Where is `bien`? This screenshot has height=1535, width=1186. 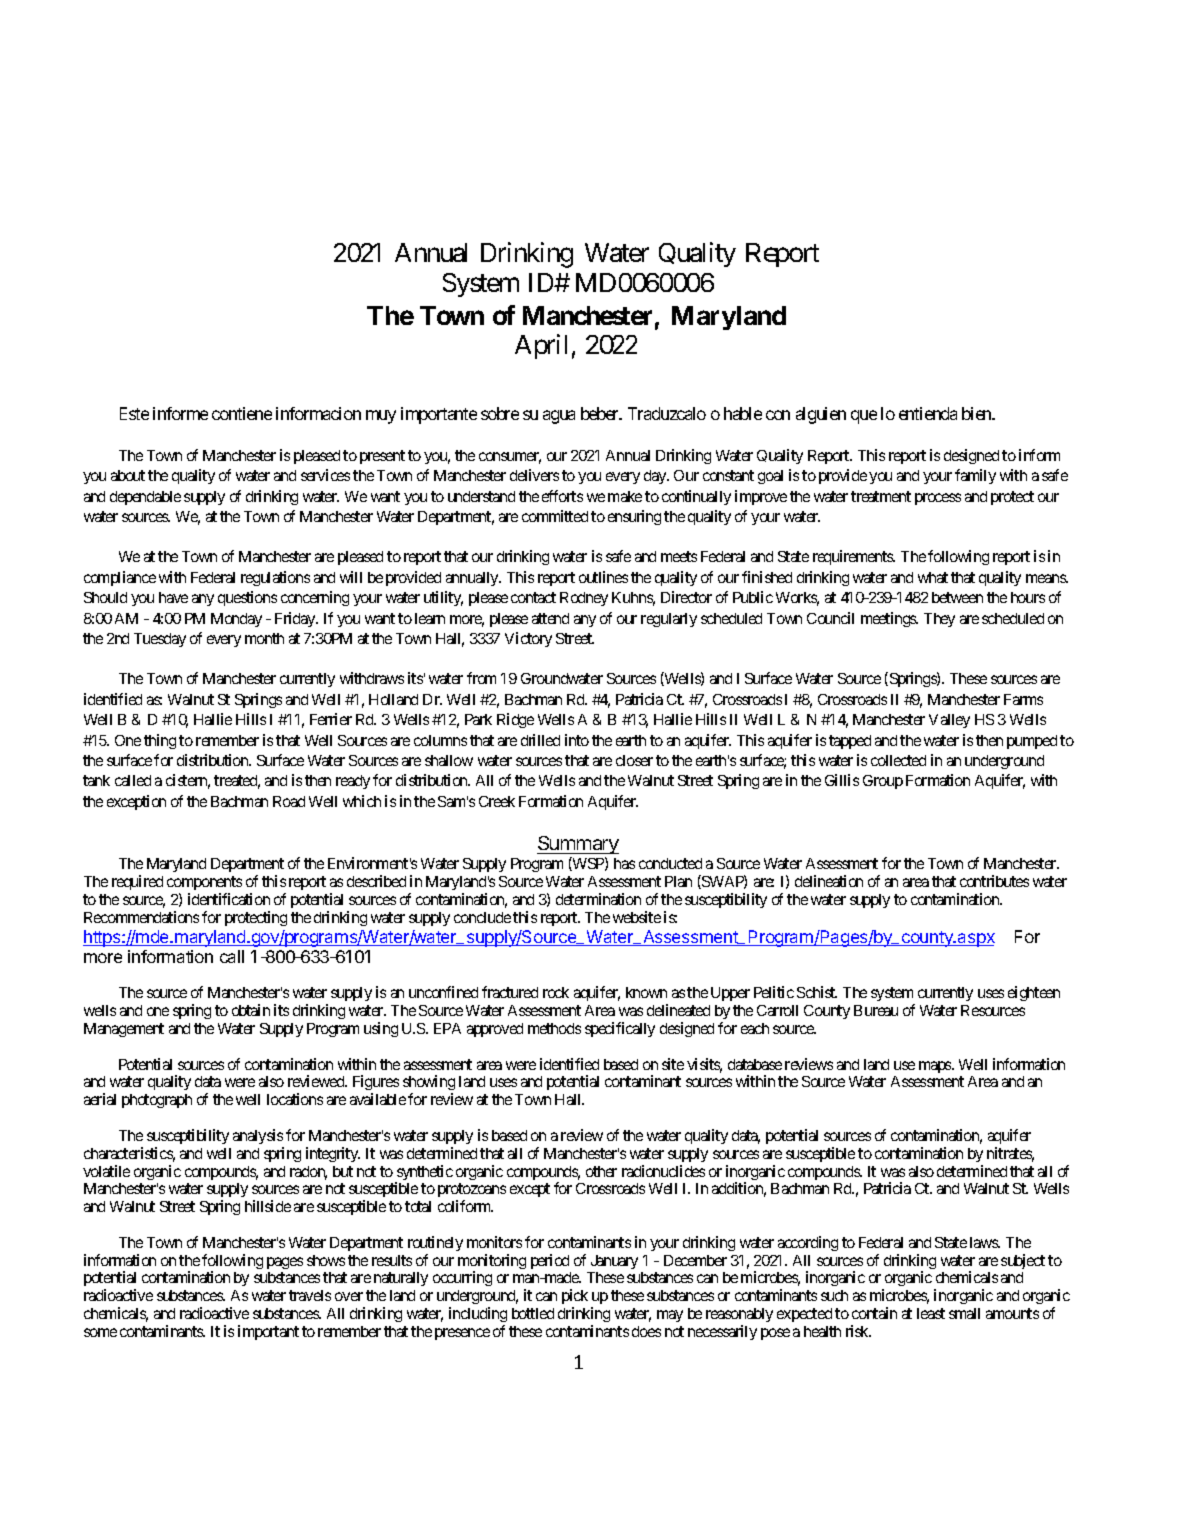
bien is located at coordinates (978, 413).
